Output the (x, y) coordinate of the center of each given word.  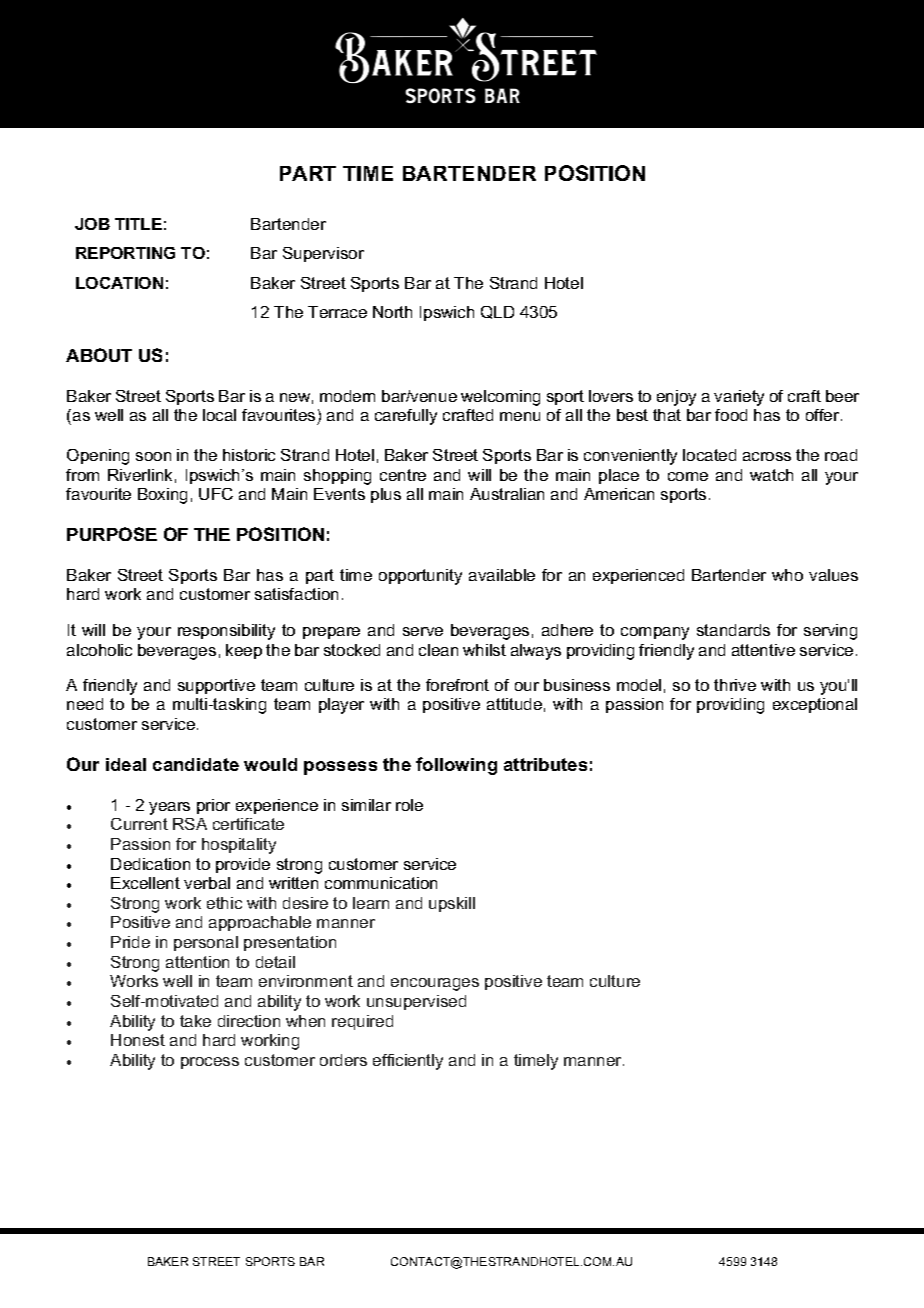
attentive (763, 650)
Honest (138, 1040)
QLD (497, 312)
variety (739, 398)
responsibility (226, 632)
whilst (484, 650)
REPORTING (125, 253)
